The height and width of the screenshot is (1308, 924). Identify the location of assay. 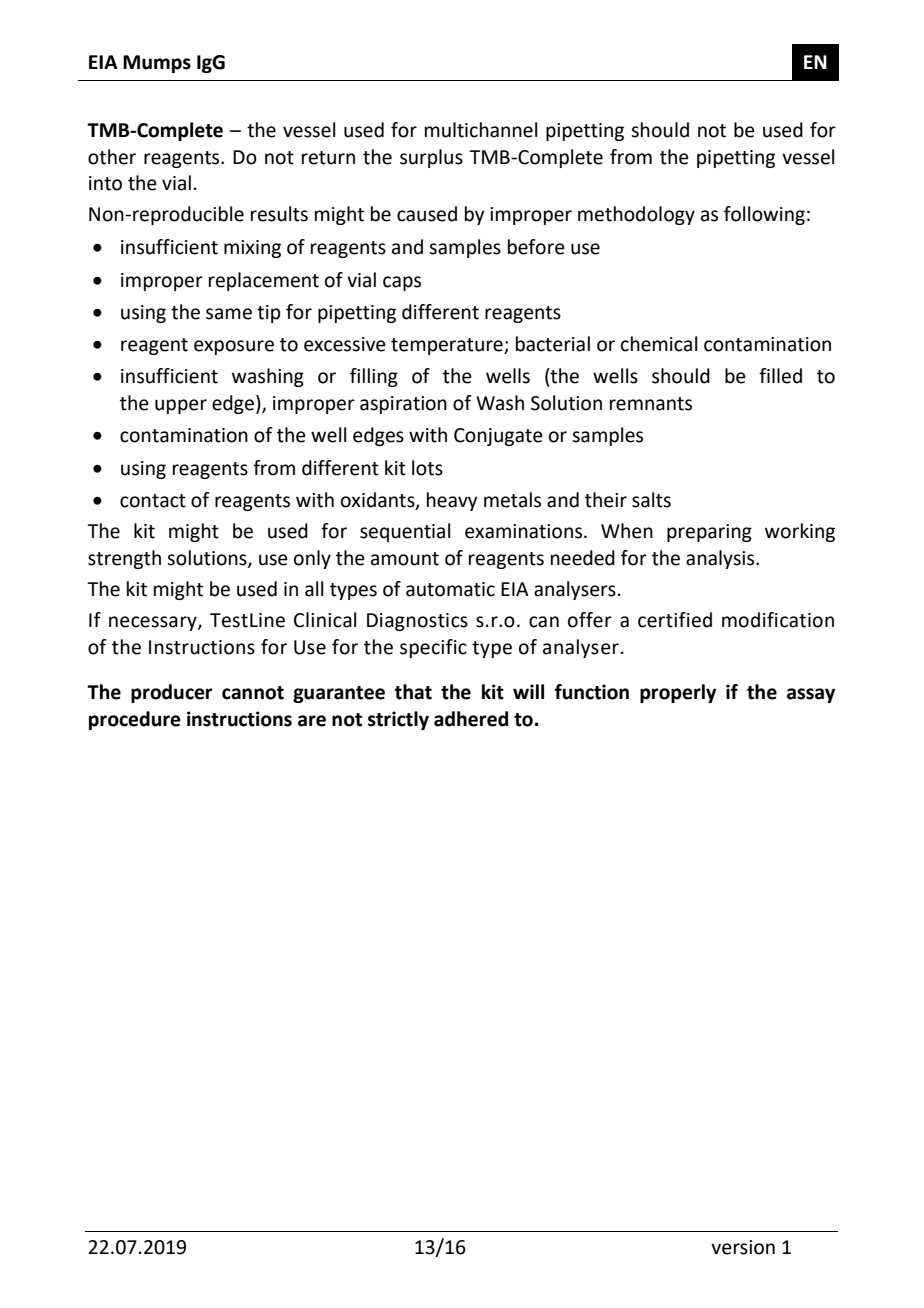
(811, 695).
